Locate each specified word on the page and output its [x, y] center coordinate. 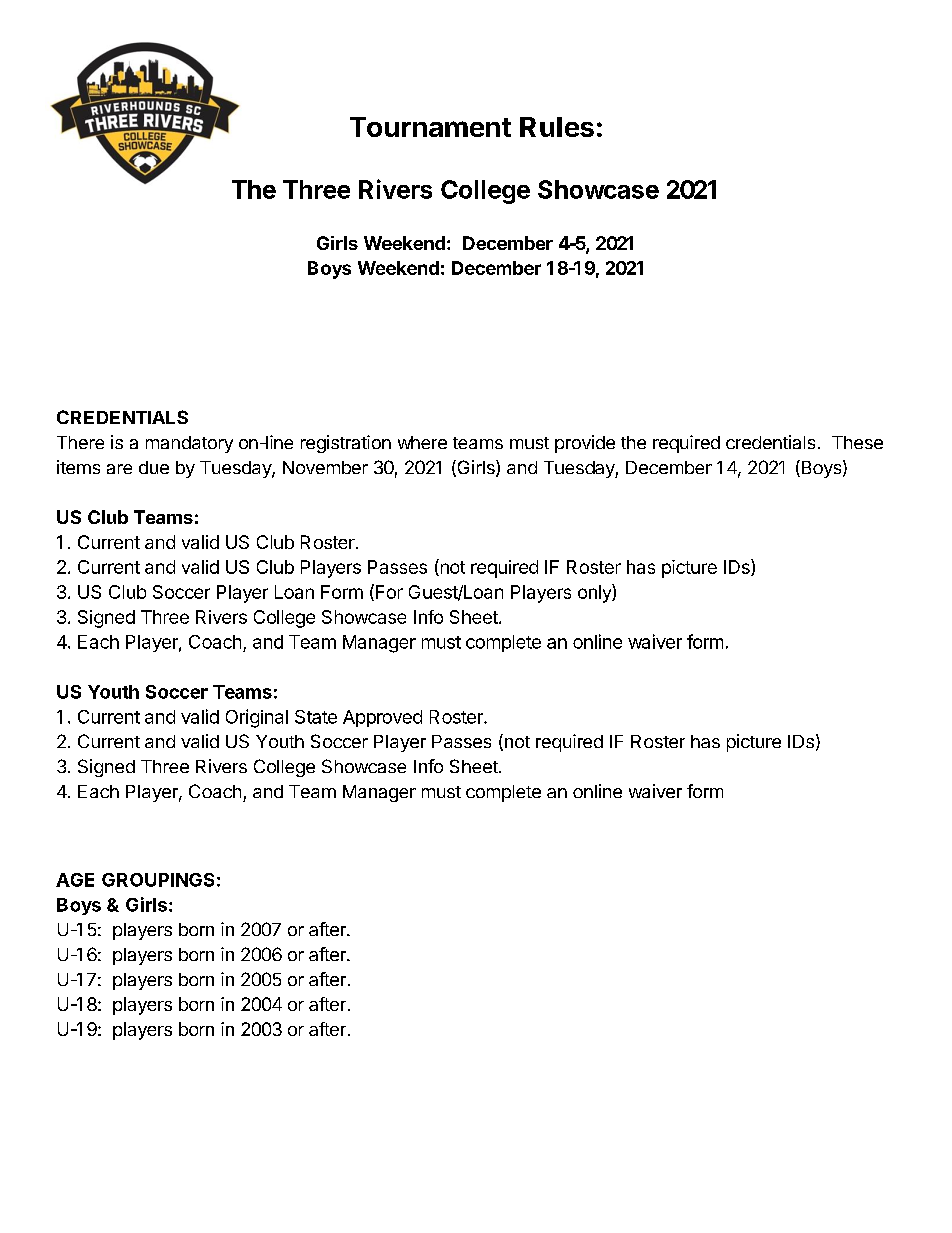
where [422, 442]
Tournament [430, 127]
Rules [557, 127]
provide [585, 444]
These [857, 442]
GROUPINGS [158, 880]
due [154, 467]
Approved [382, 718]
